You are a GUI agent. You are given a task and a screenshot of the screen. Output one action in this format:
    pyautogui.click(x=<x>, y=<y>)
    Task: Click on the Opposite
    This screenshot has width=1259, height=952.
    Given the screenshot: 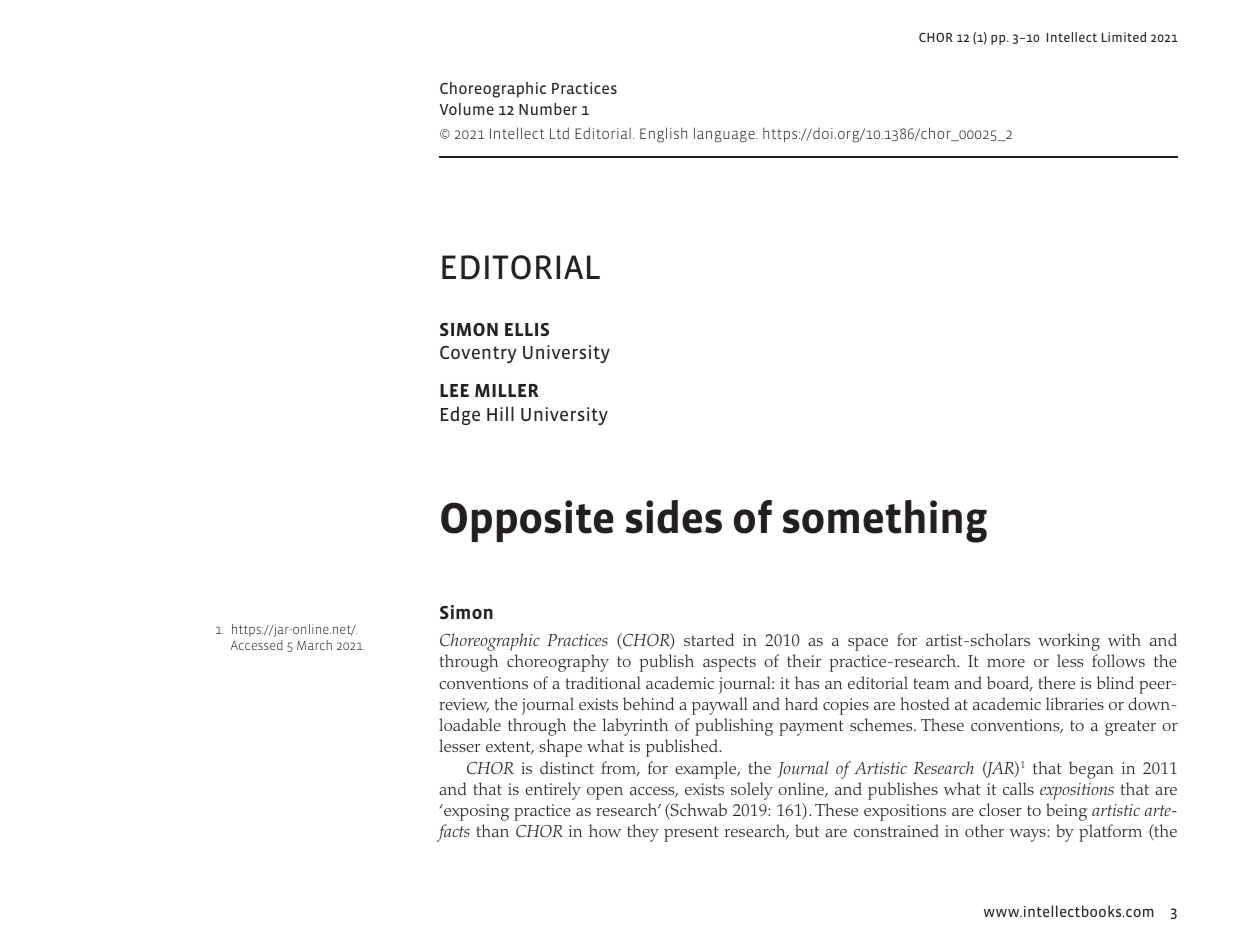 What is the action you would take?
    pyautogui.click(x=527, y=521)
